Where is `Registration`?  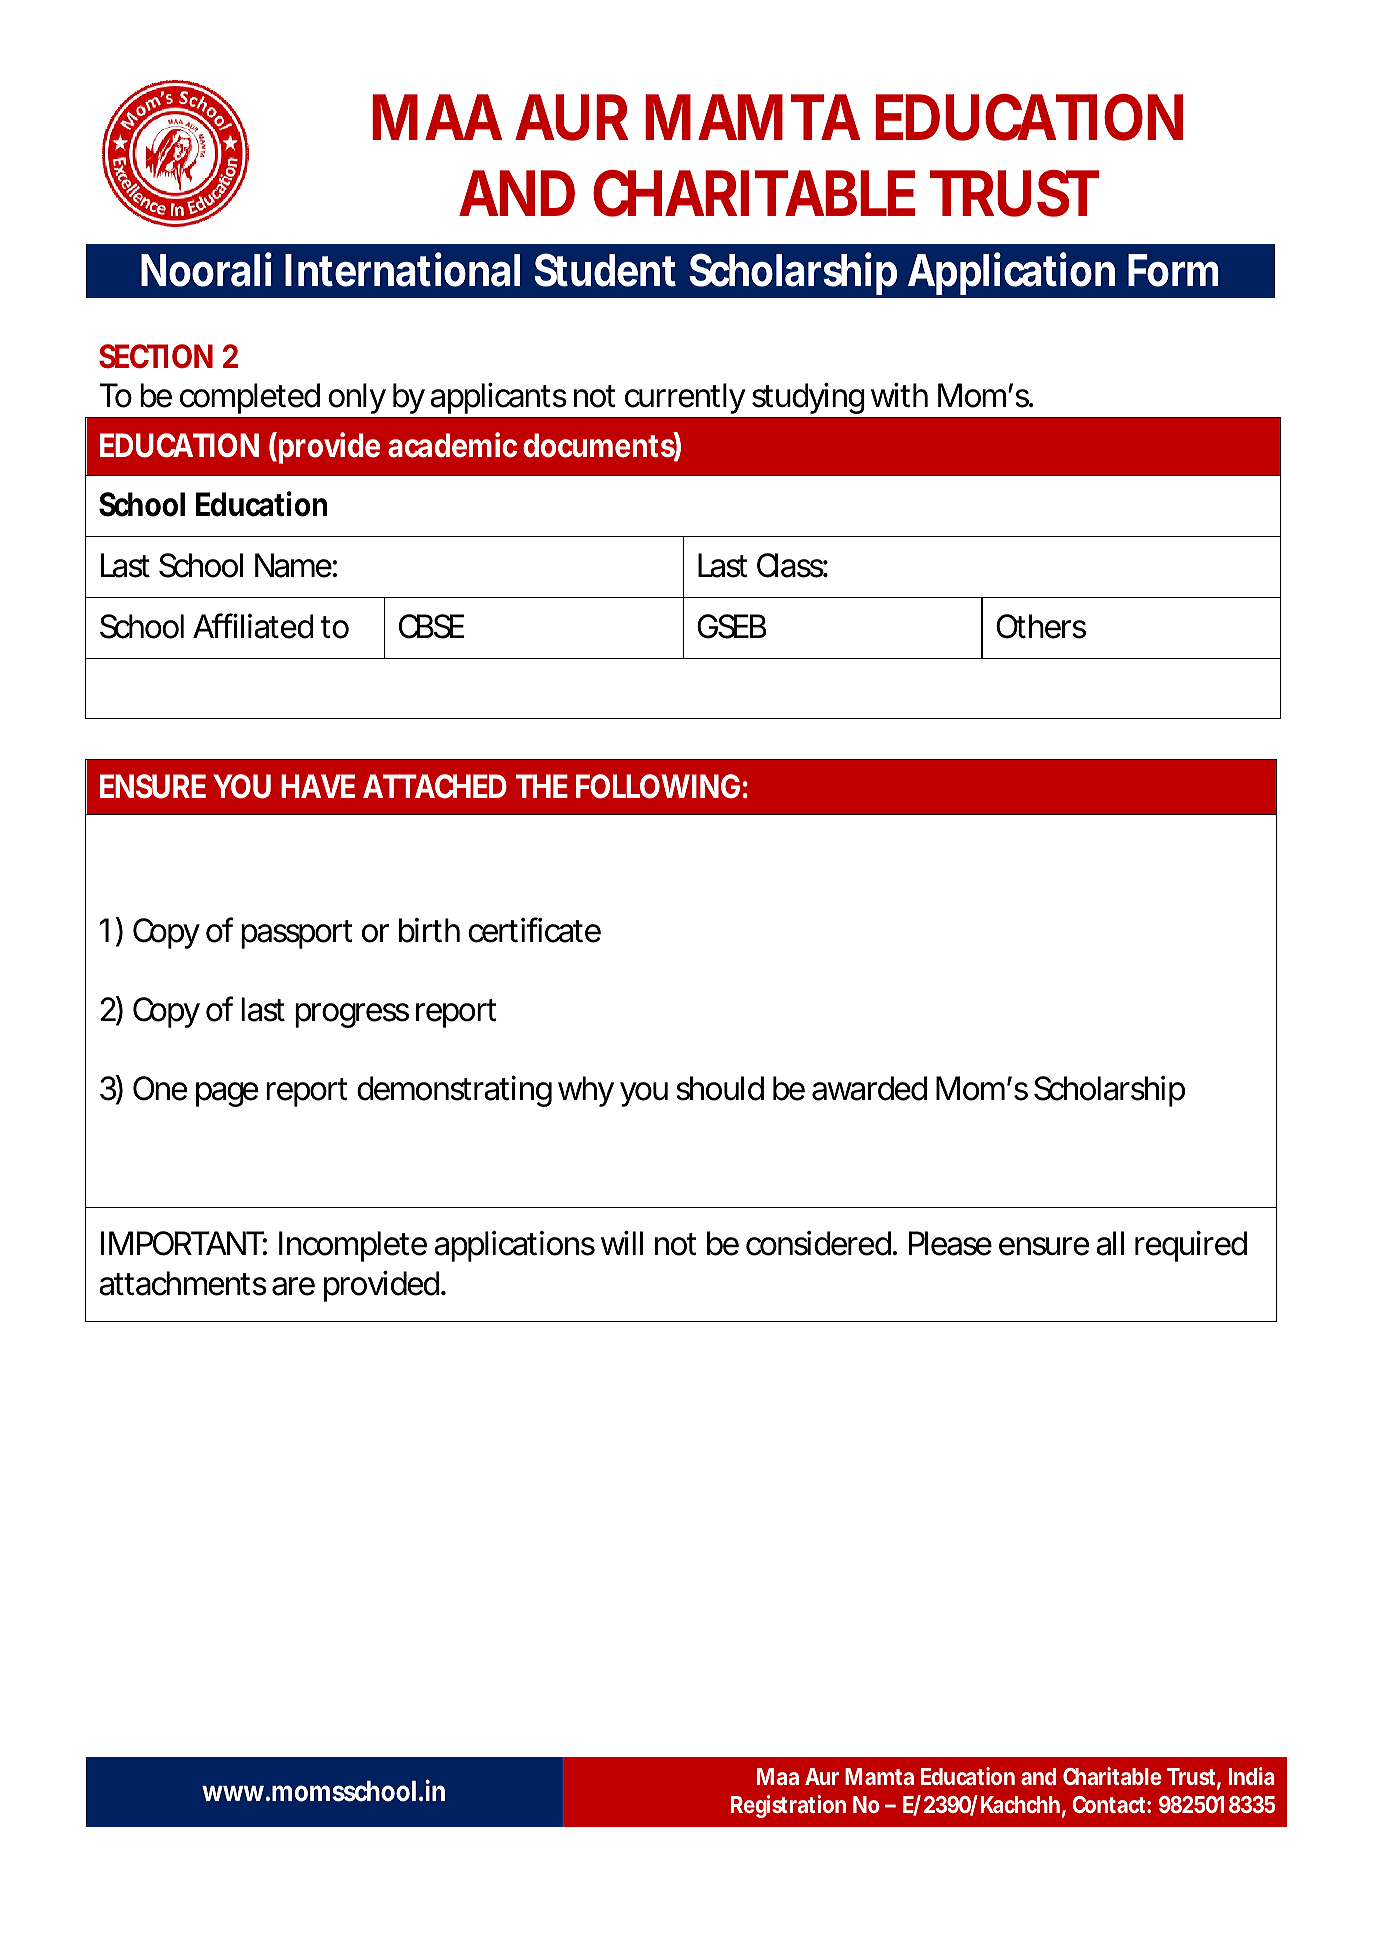
Registration is located at coordinates (788, 1806).
